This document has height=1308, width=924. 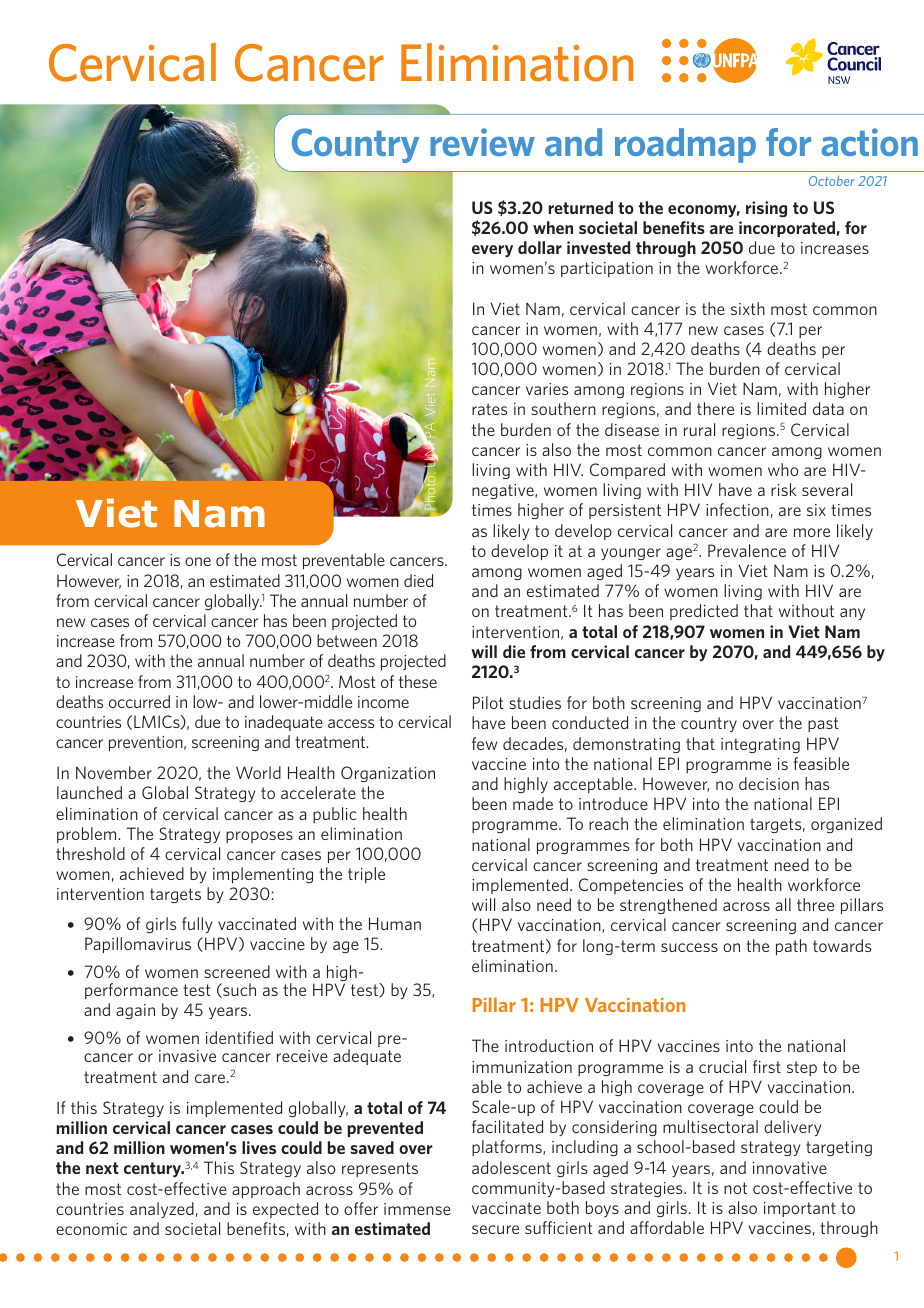 What do you see at coordinates (533, 803) in the document?
I see `made` at bounding box center [533, 803].
